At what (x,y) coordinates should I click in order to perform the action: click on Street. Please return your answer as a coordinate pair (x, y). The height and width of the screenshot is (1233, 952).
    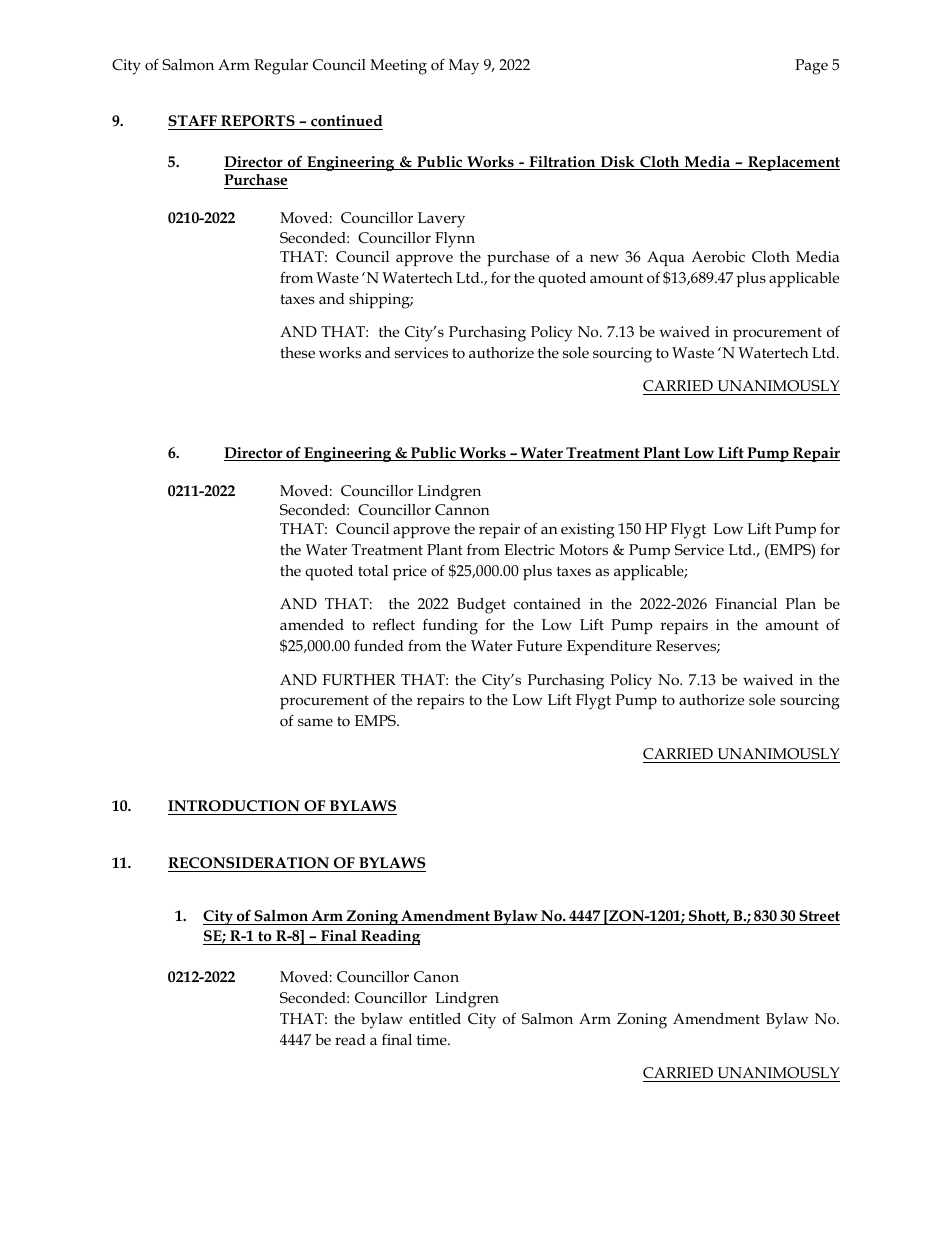
    Looking at the image, I should click on (819, 916).
